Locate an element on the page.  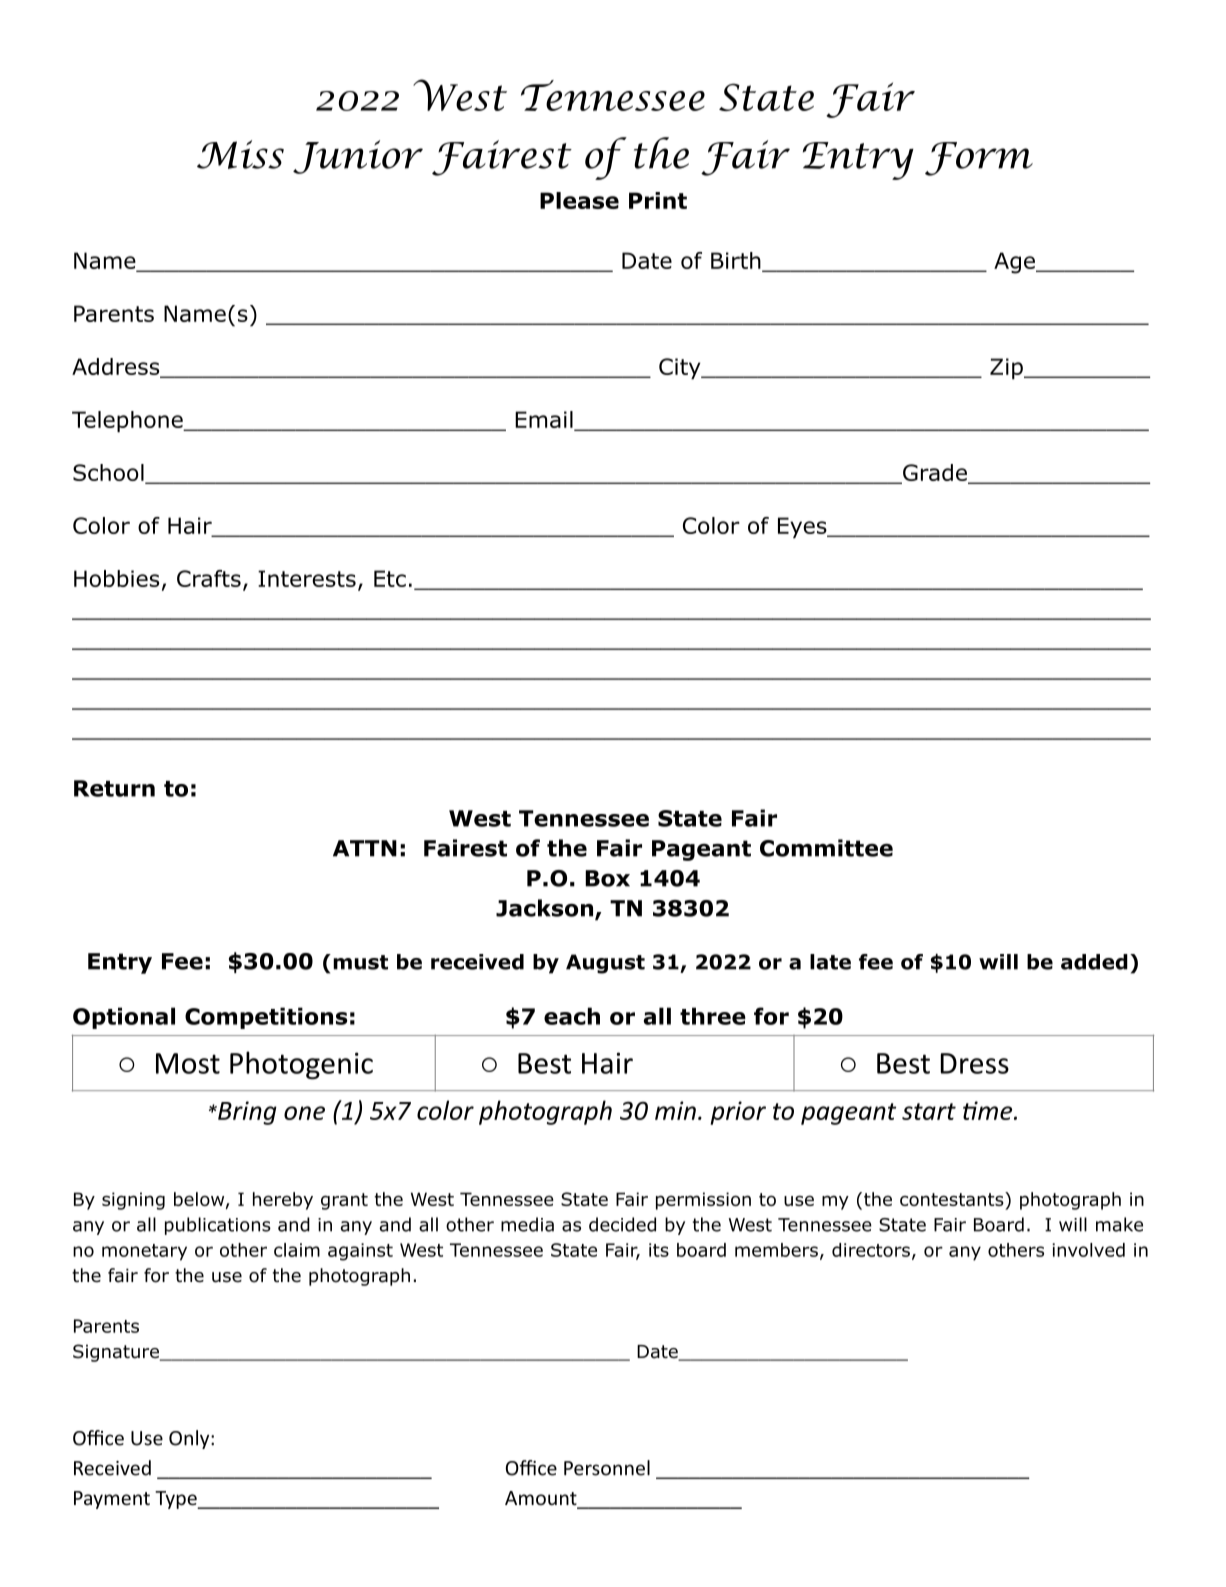
Interests is located at coordinates (307, 578).
